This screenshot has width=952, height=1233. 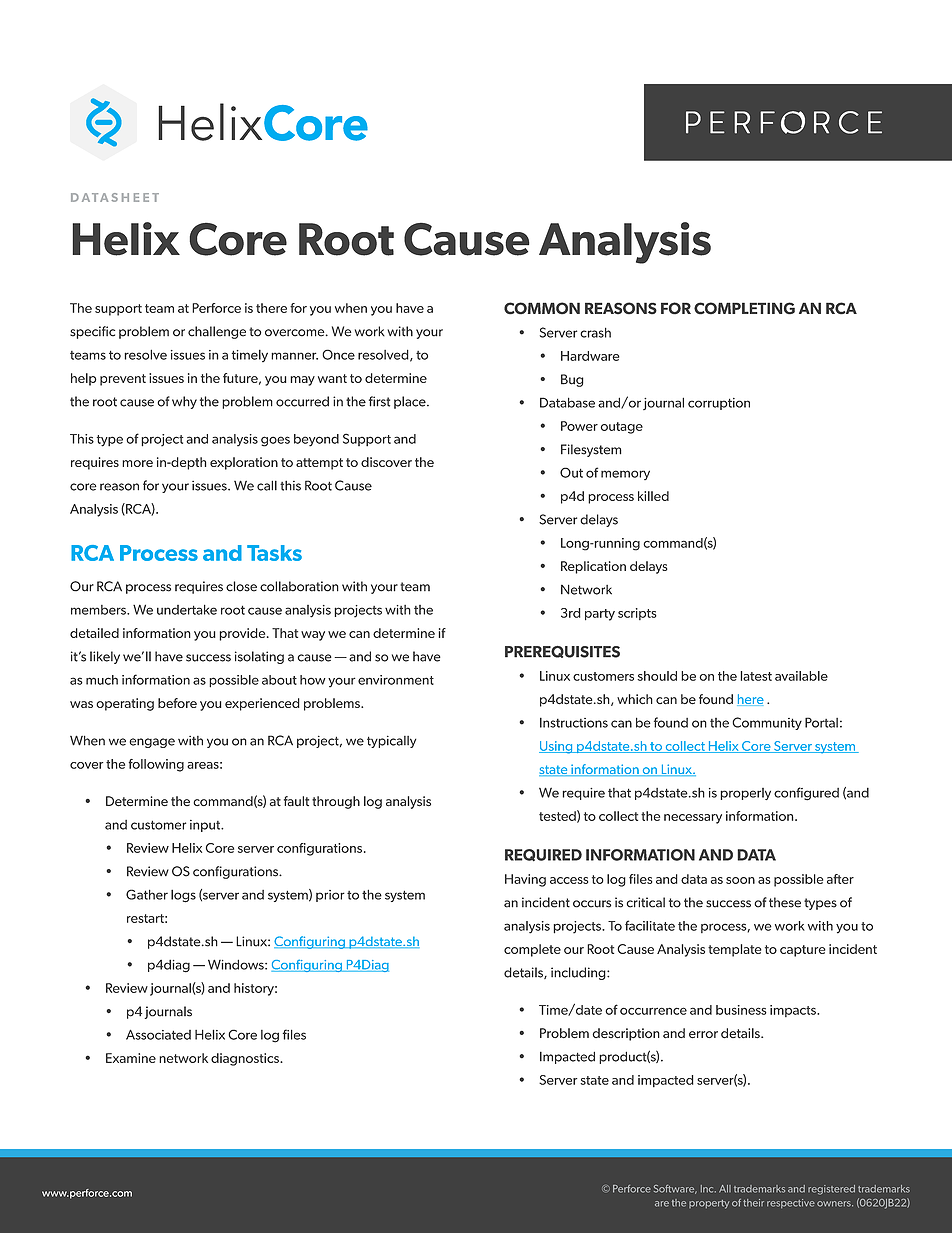 I want to click on Examine, so click(x=131, y=1058).
